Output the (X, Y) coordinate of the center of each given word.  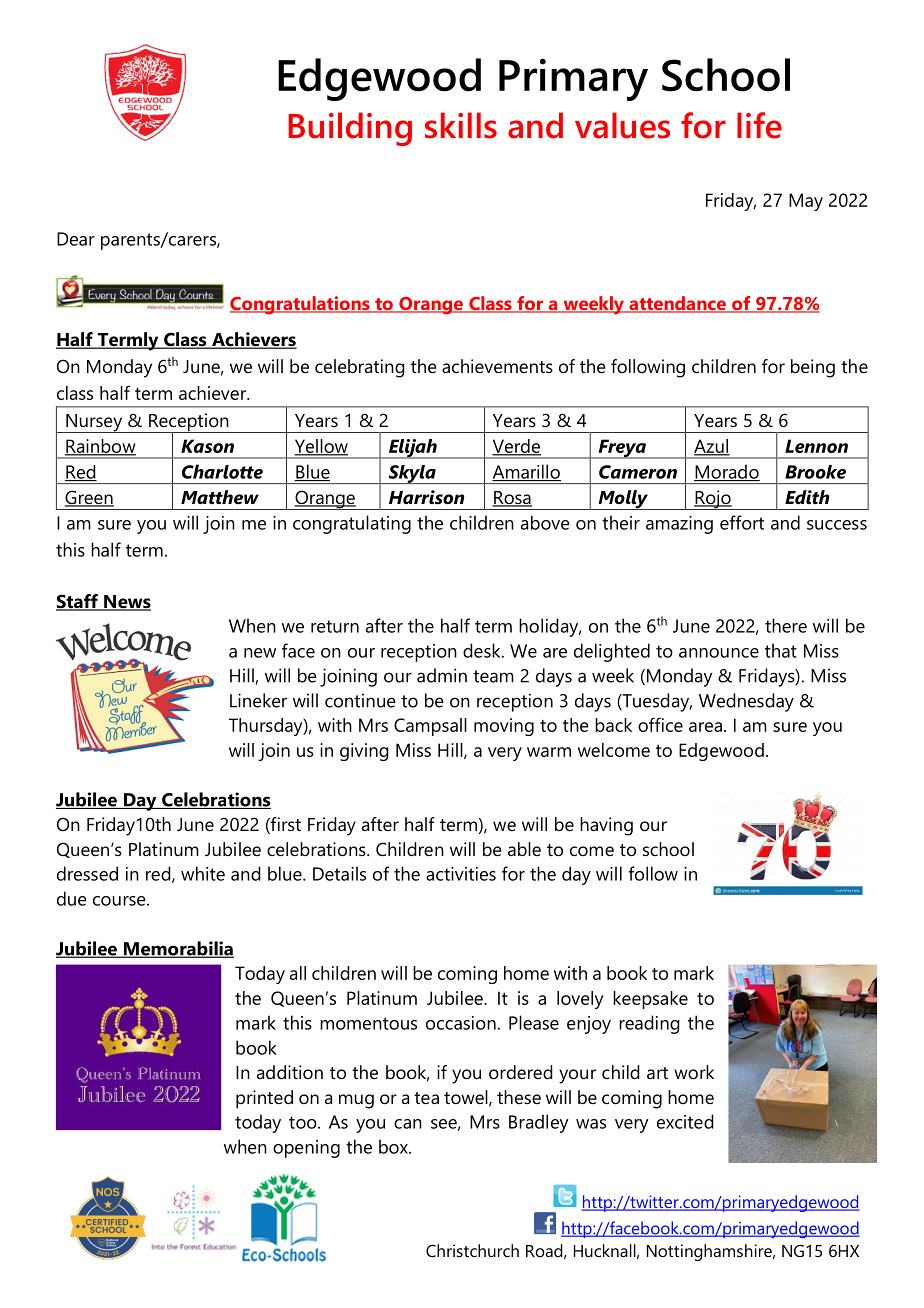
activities (461, 874)
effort (742, 522)
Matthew (220, 497)
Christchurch (472, 1250)
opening (306, 1149)
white (203, 873)
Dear (76, 239)
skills (461, 125)
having (606, 826)
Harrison (426, 497)
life (759, 125)
